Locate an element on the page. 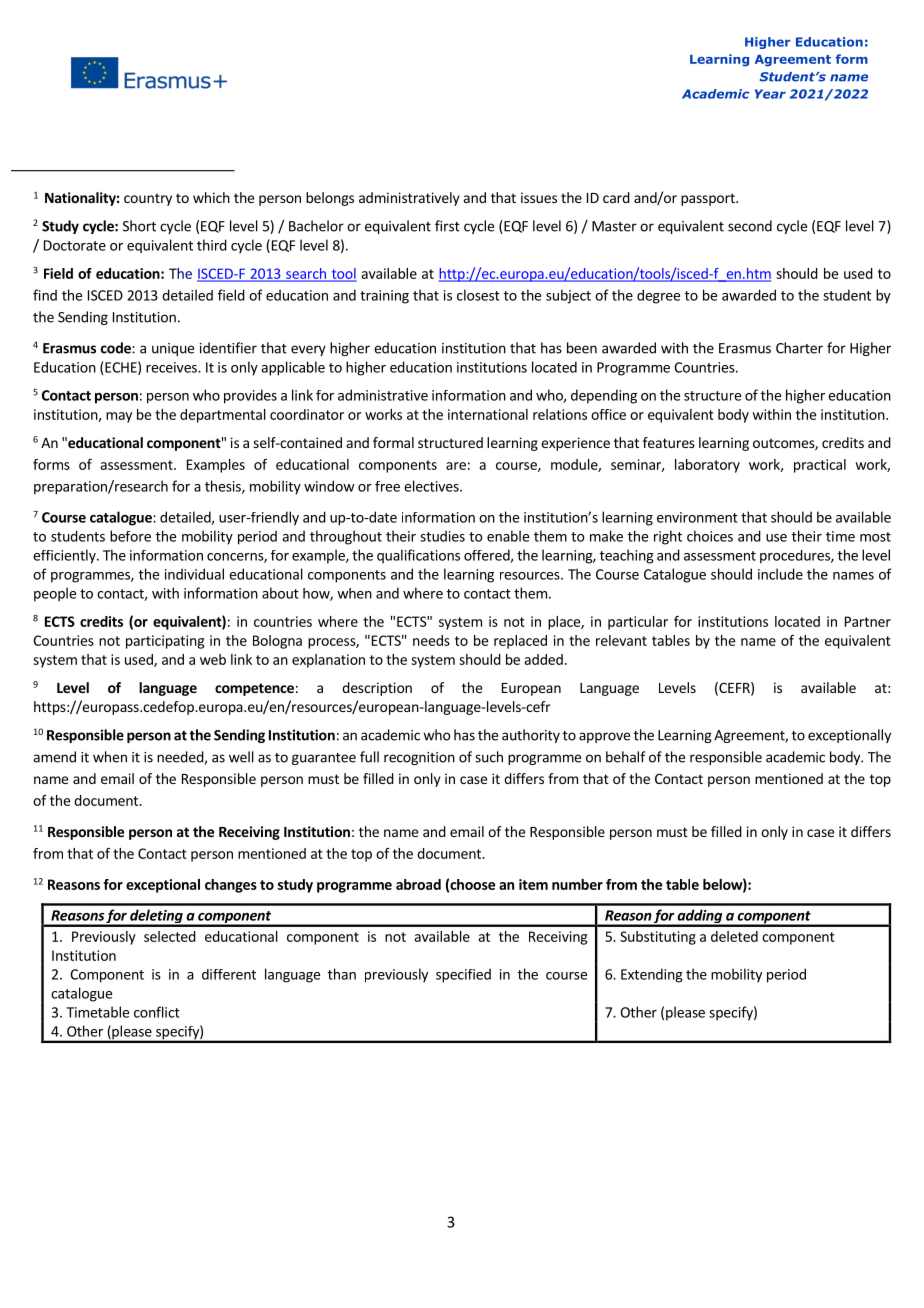 Image resolution: width=924 pixels, height=1308 pixels. before is located at coordinates (130, 536).
